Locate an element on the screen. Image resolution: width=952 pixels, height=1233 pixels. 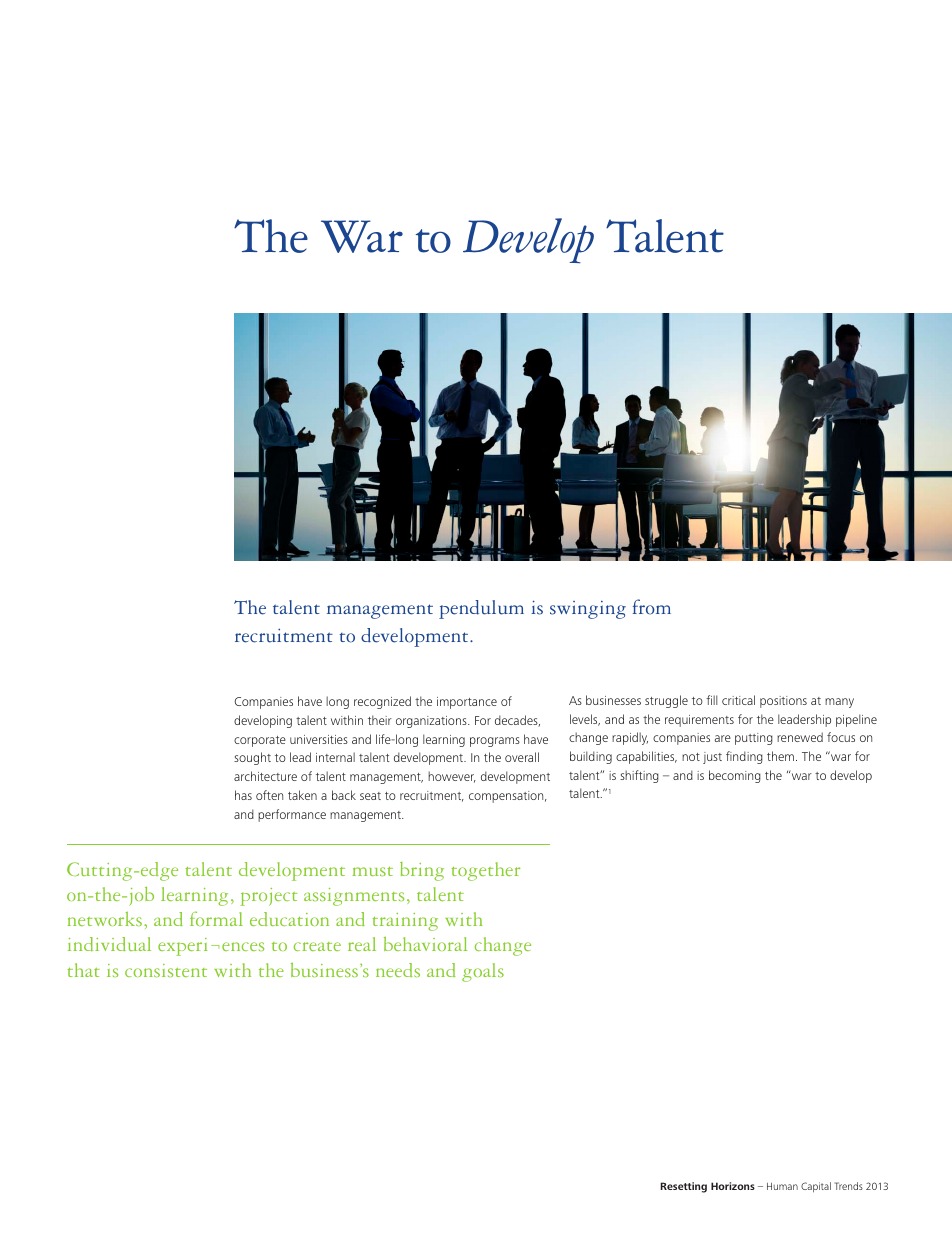
recognized is located at coordinates (382, 702).
